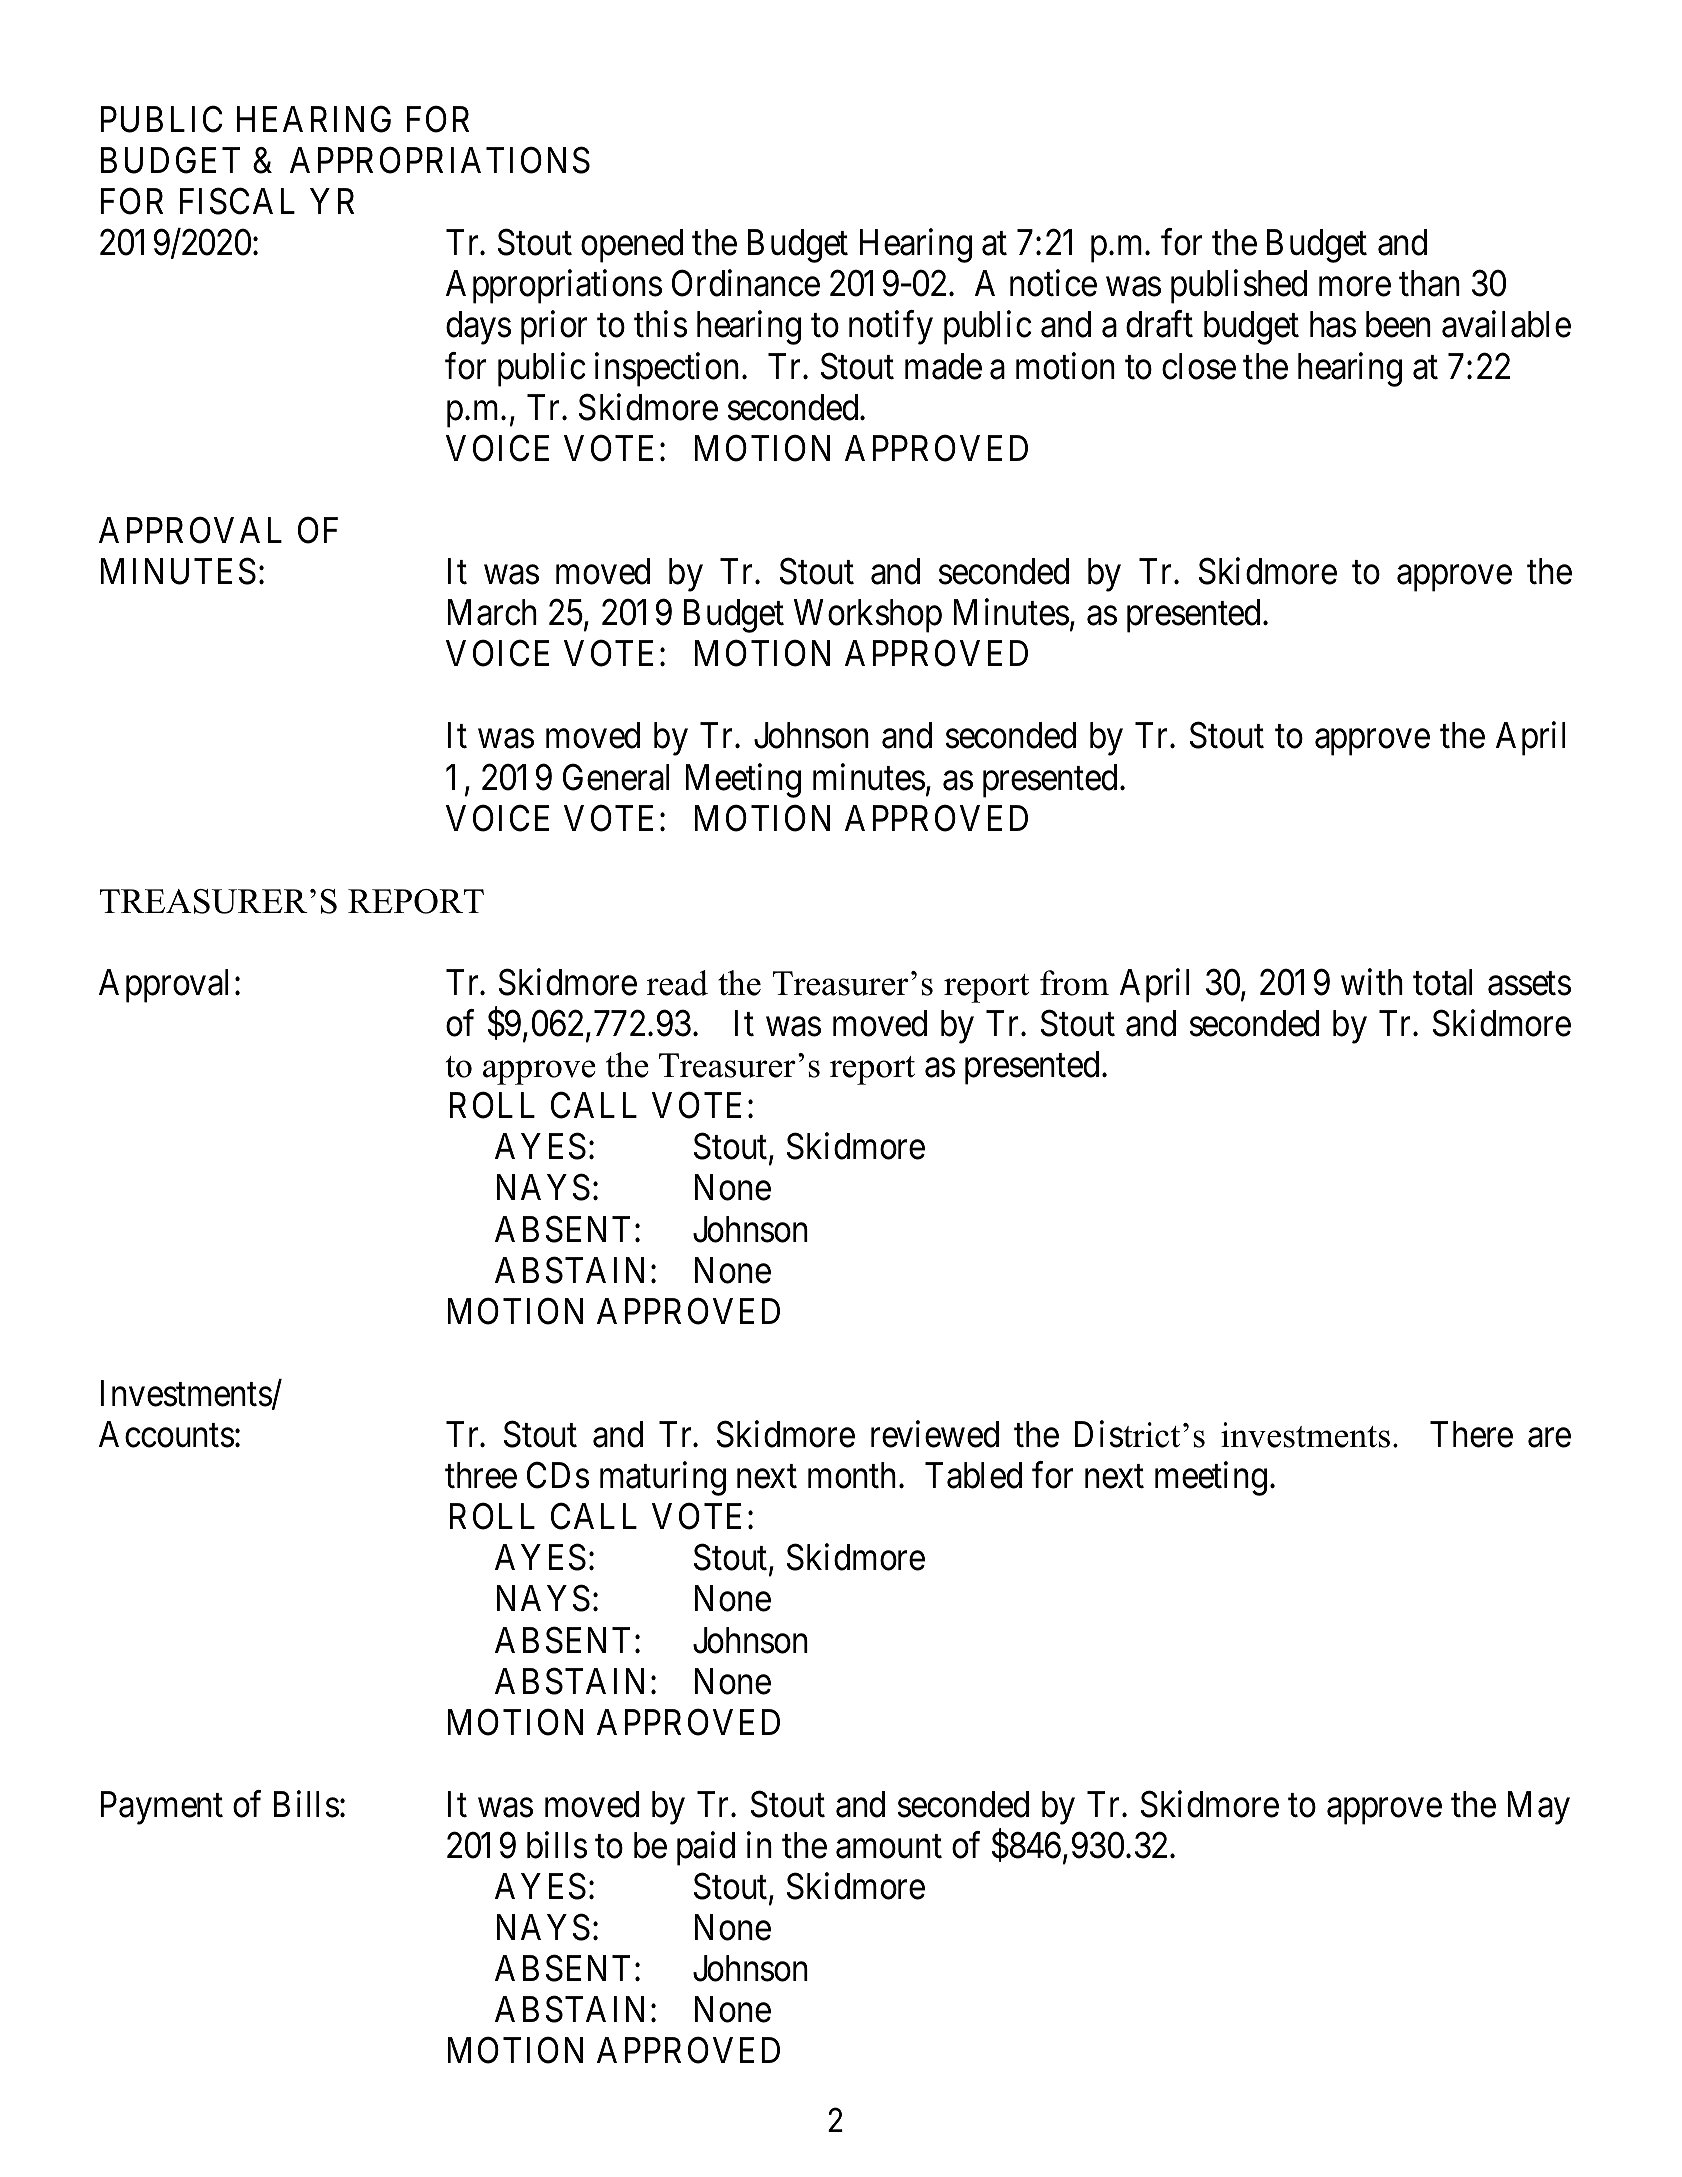 The width and height of the page is (1682, 2177). I want to click on close, so click(1199, 366).
